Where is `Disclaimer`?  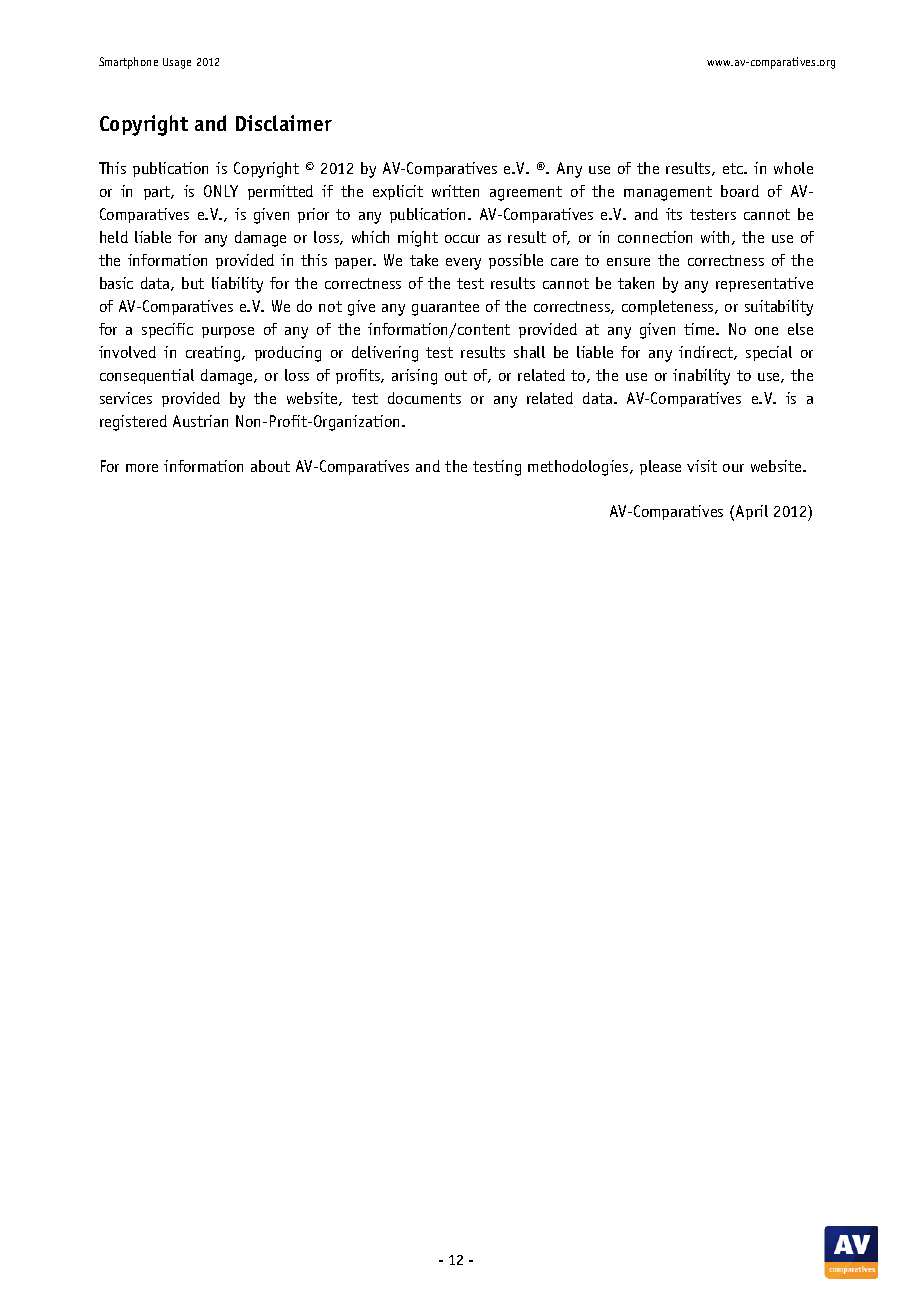 Disclaimer is located at coordinates (284, 123).
